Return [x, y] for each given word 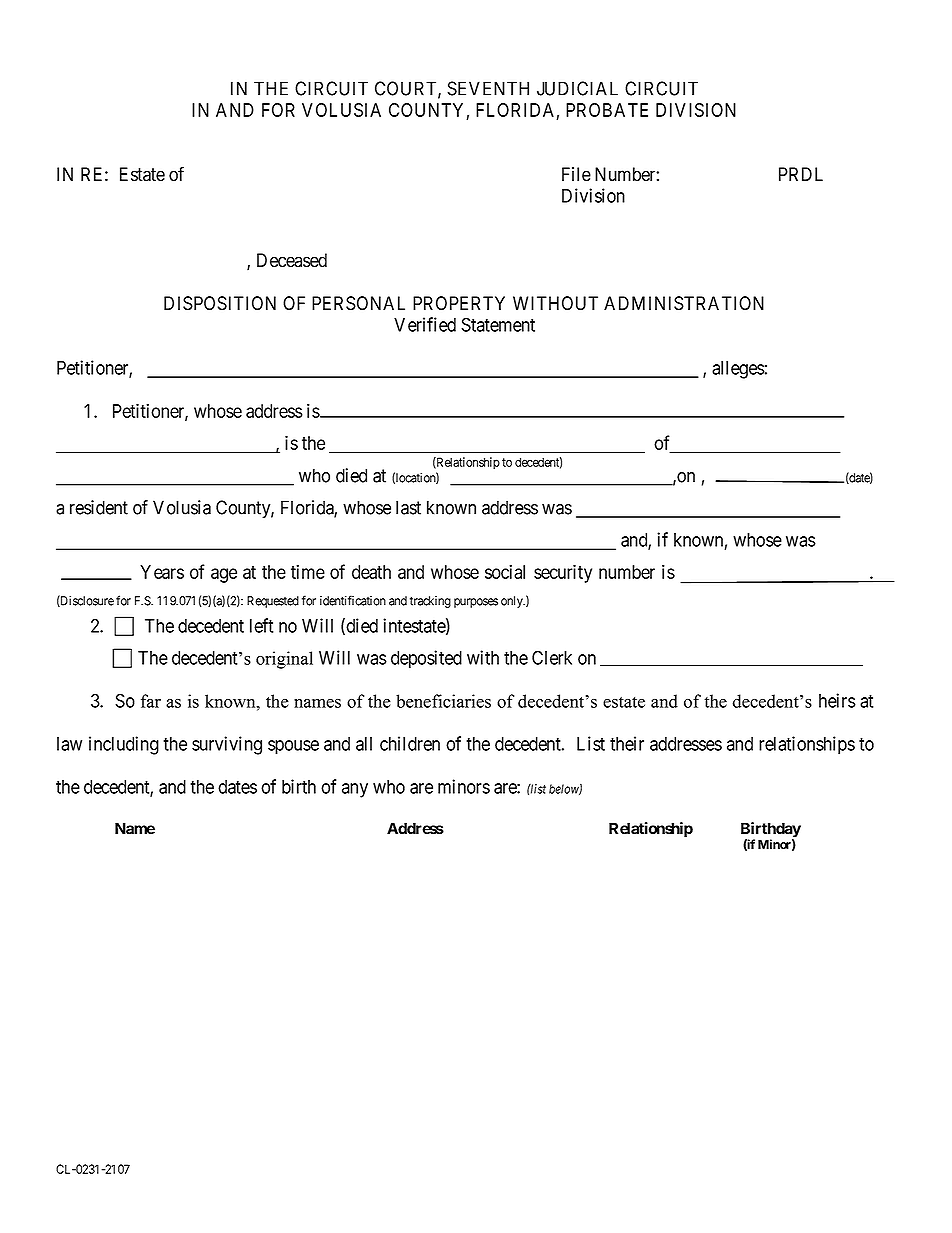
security [563, 573]
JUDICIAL [577, 88]
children [410, 743]
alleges [738, 370]
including [124, 745]
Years [162, 572]
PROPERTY [459, 303]
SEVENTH [488, 88]
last [408, 507]
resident [99, 507]
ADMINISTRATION [684, 303]
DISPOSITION [220, 303]
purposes [476, 603]
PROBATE [607, 110]
